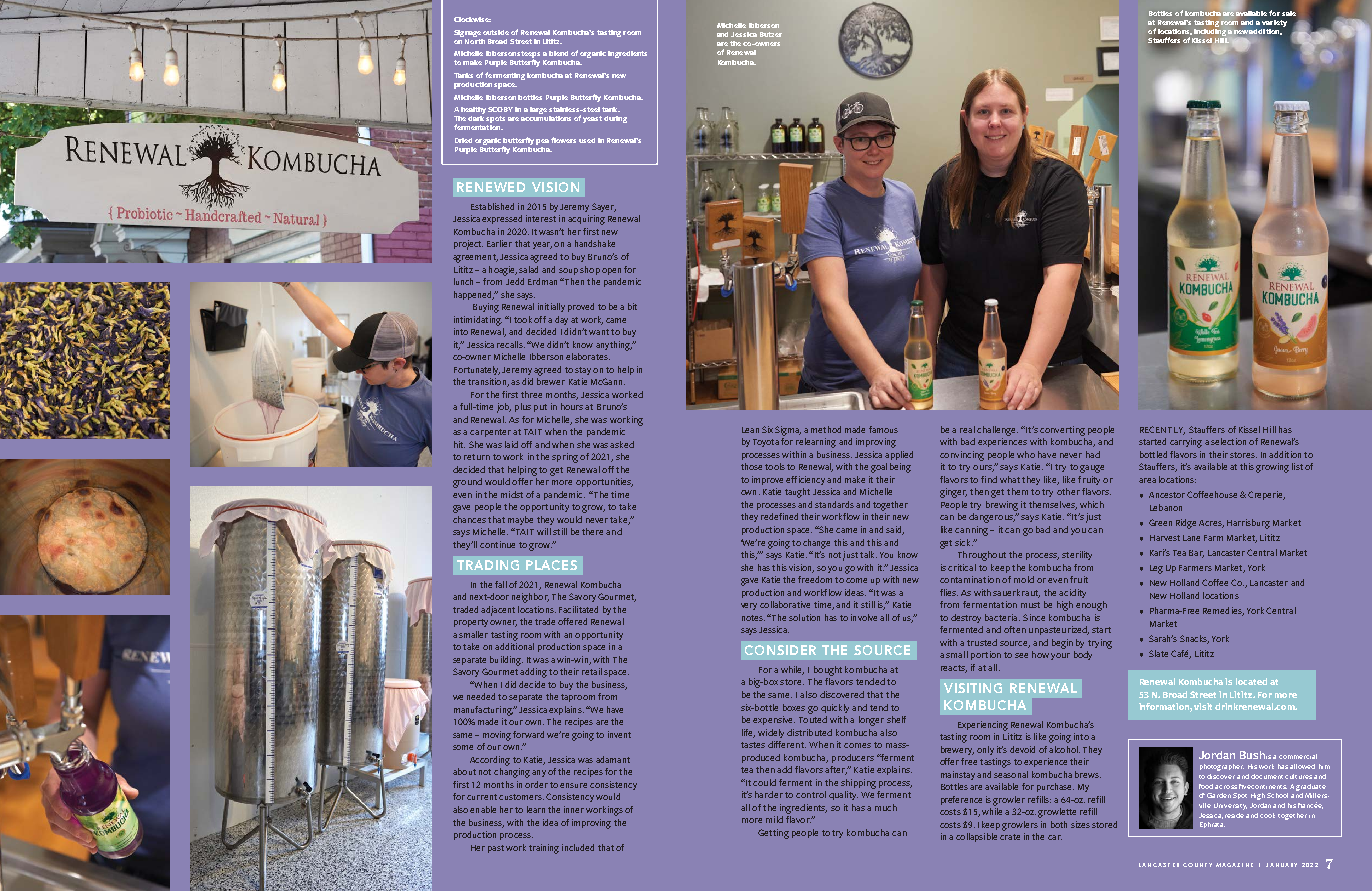 The height and width of the screenshot is (891, 1372). I want to click on MAGAZINE, so click(1234, 865).
